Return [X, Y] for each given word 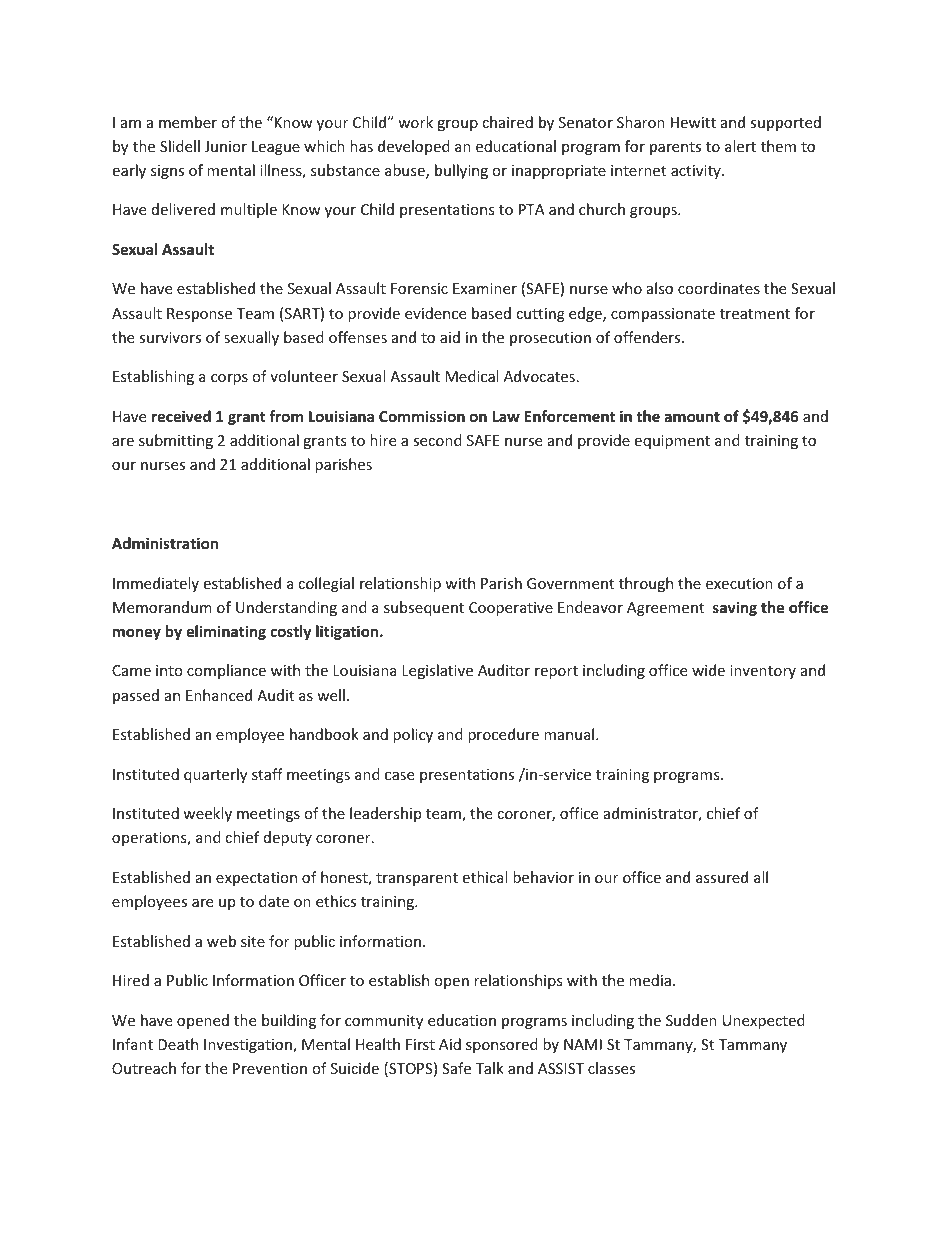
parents [675, 148]
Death [178, 1044]
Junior [226, 146]
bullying [461, 171]
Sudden [691, 1020]
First [420, 1044]
